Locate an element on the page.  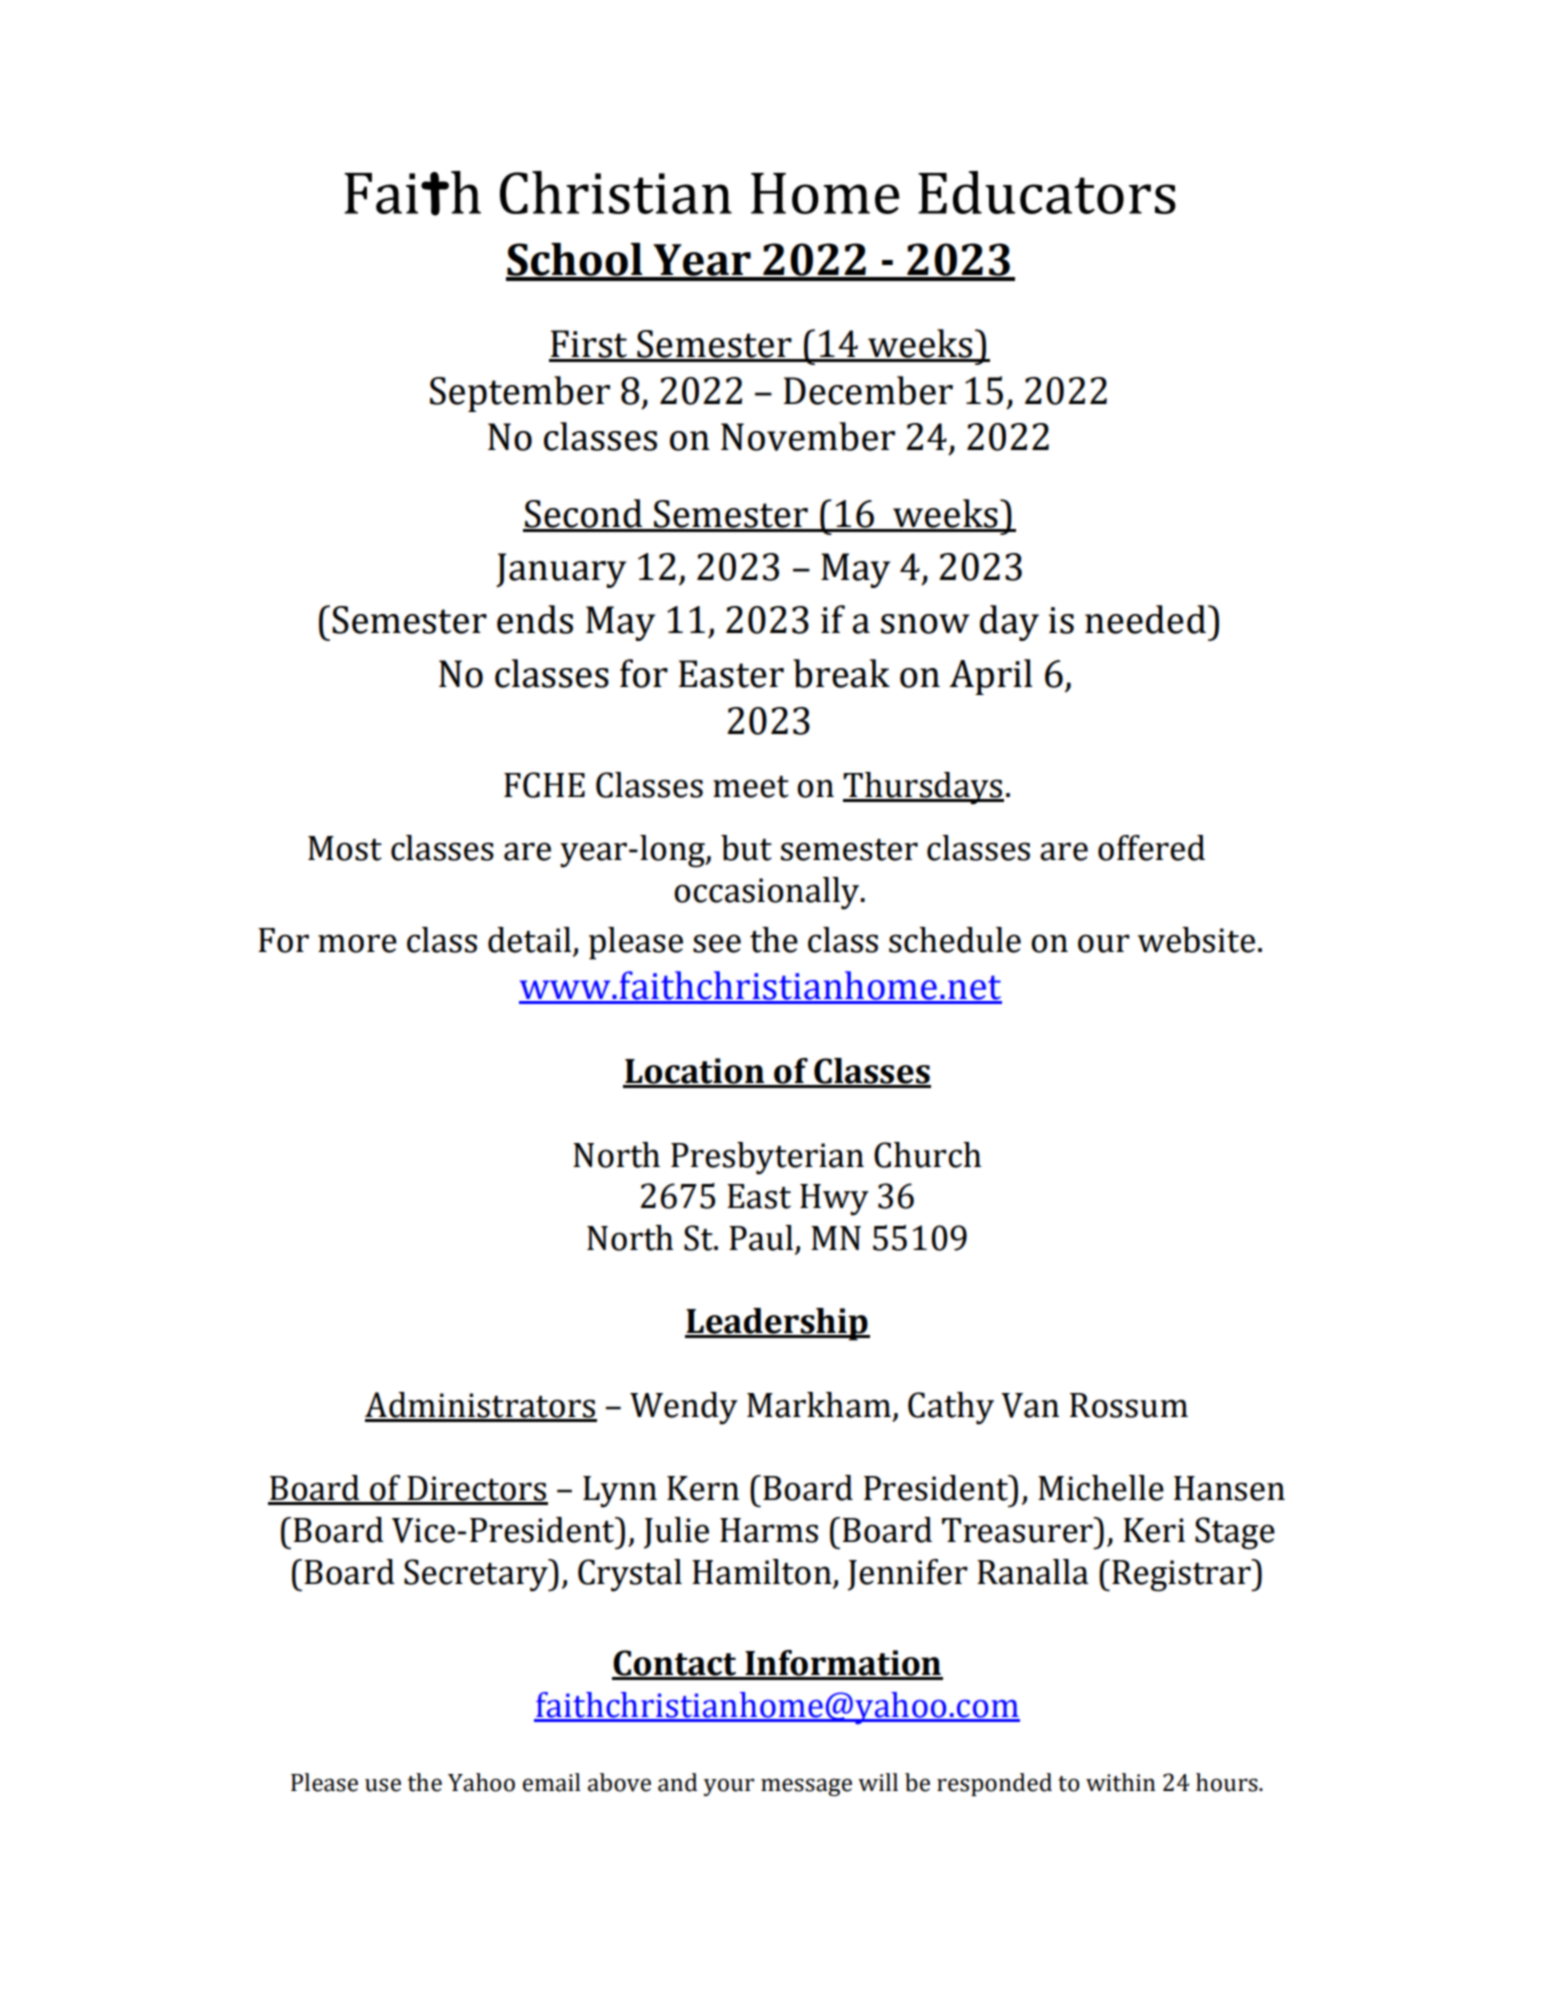
break is located at coordinates (841, 673).
